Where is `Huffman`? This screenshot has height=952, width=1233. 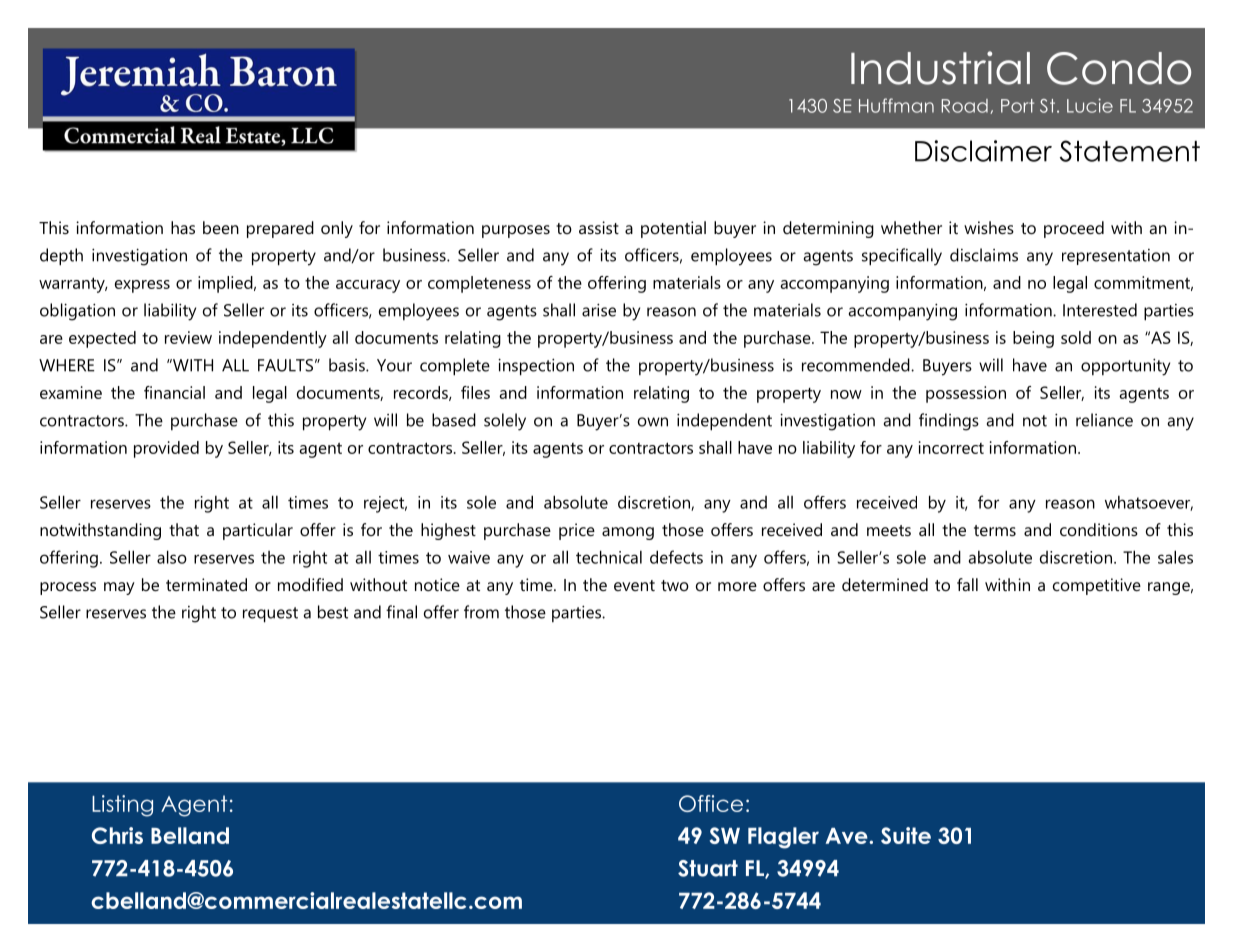
Huffman is located at coordinates (896, 105).
